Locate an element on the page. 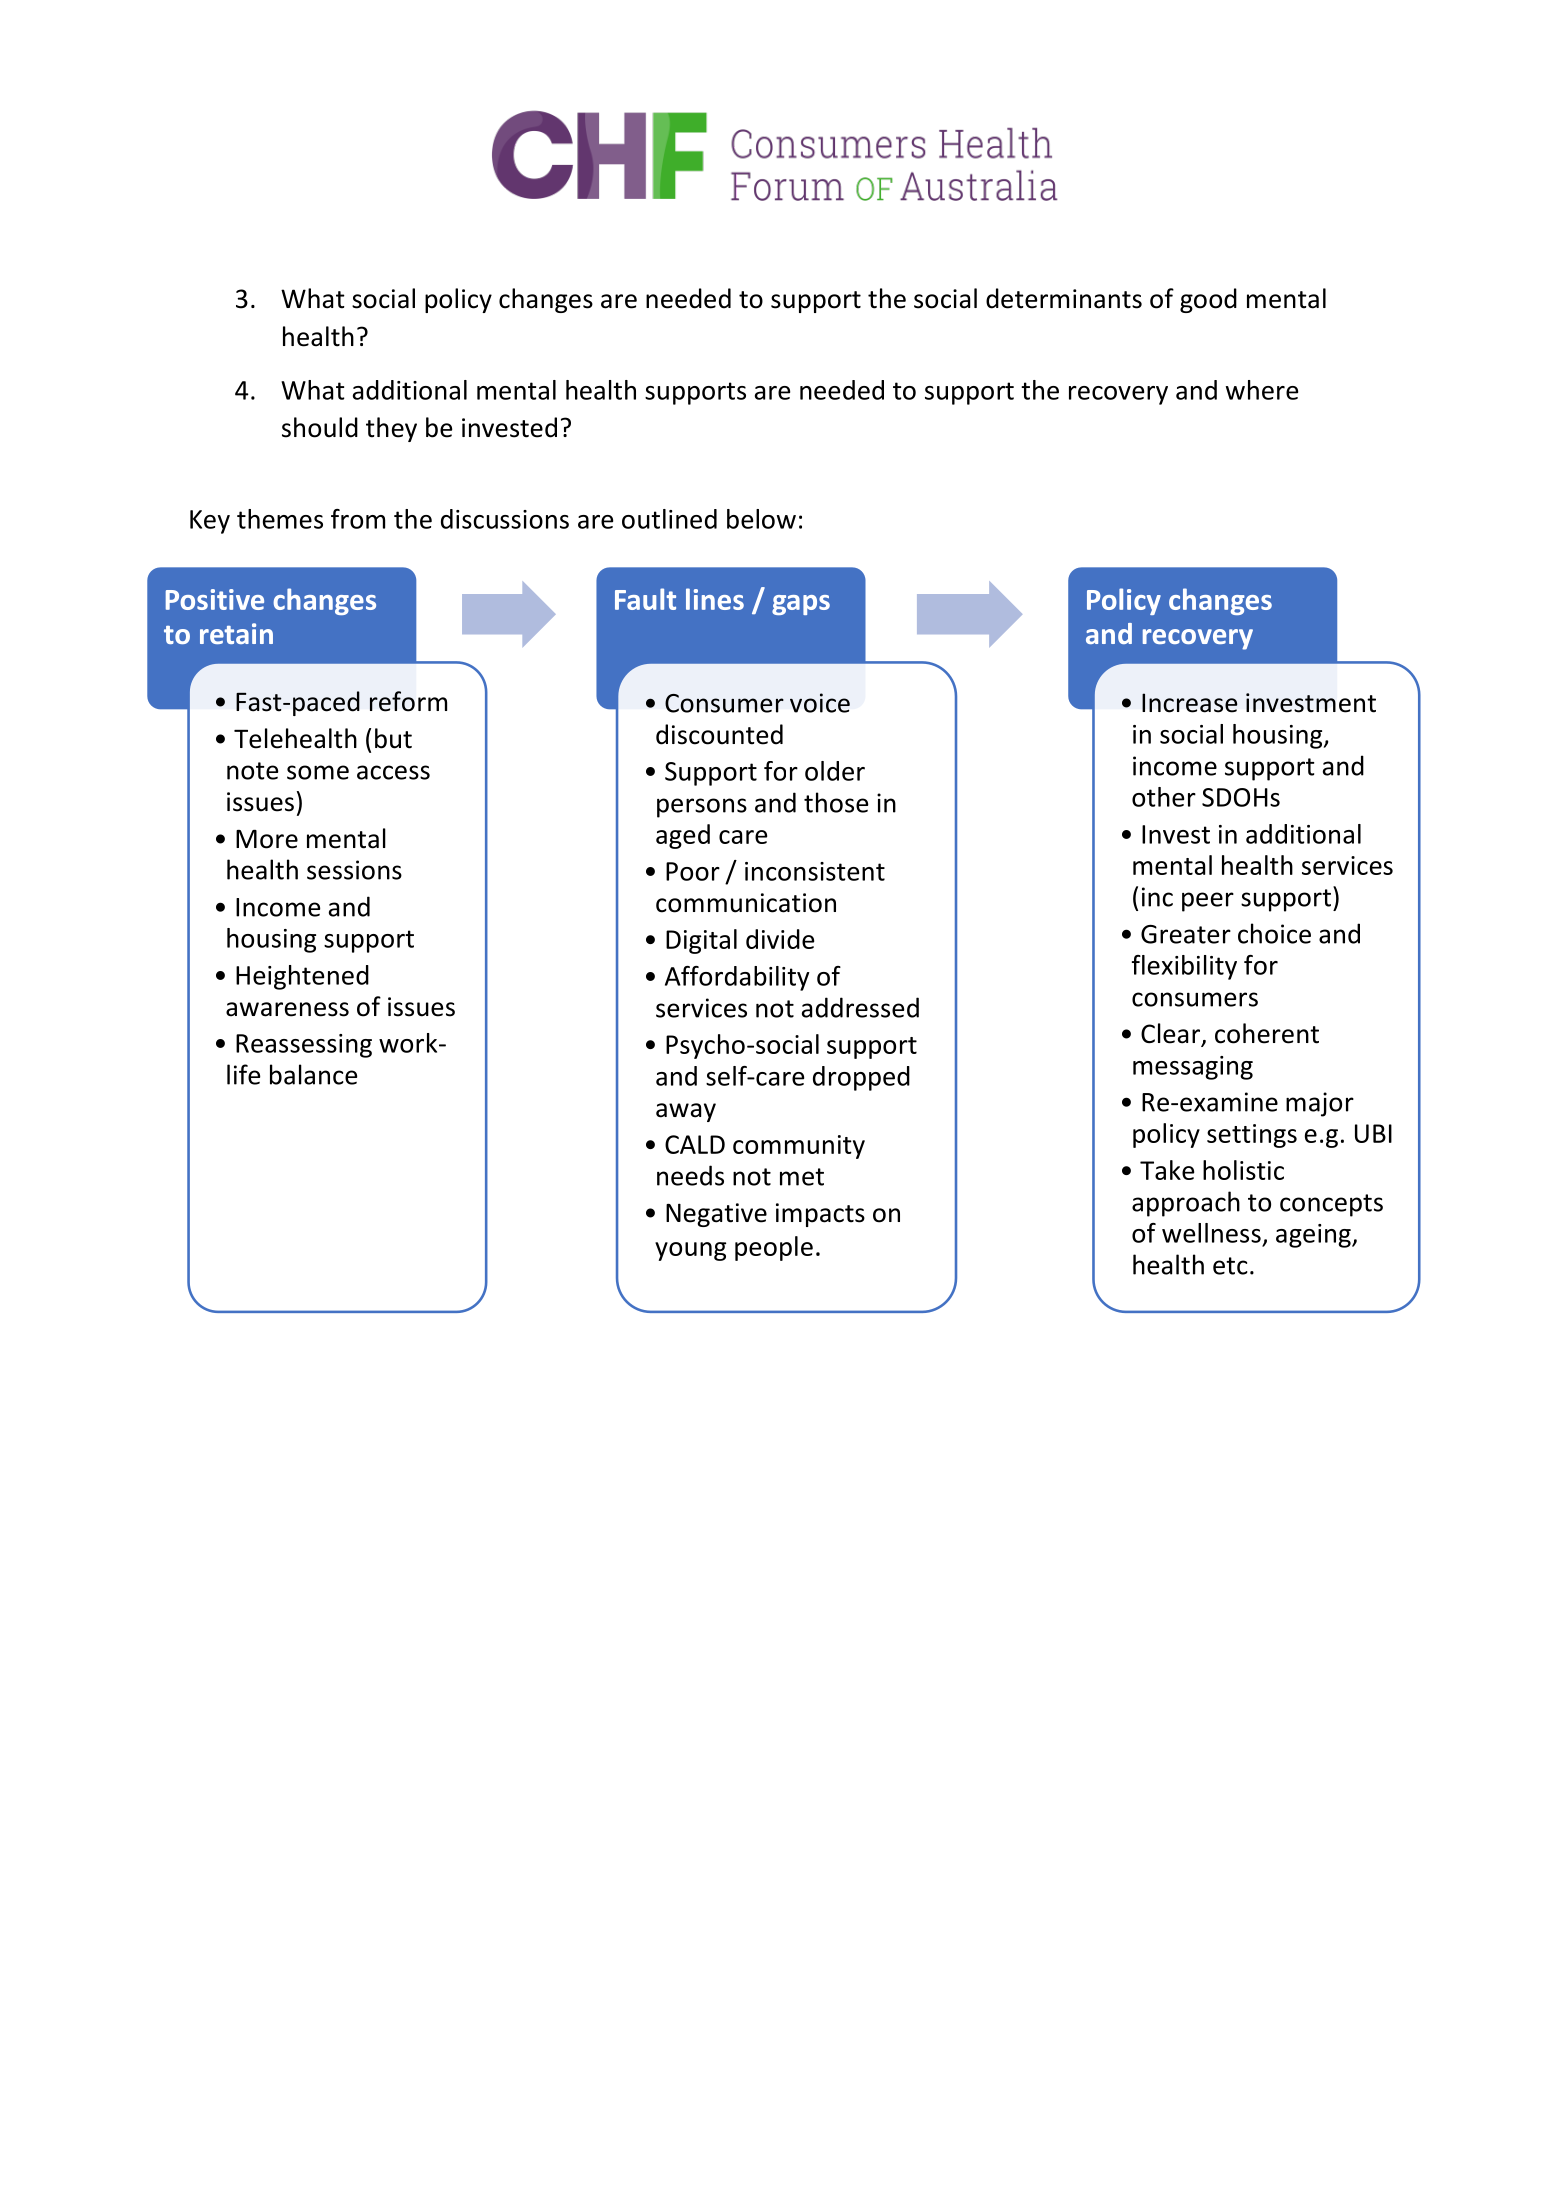  below is located at coordinates (761, 519).
